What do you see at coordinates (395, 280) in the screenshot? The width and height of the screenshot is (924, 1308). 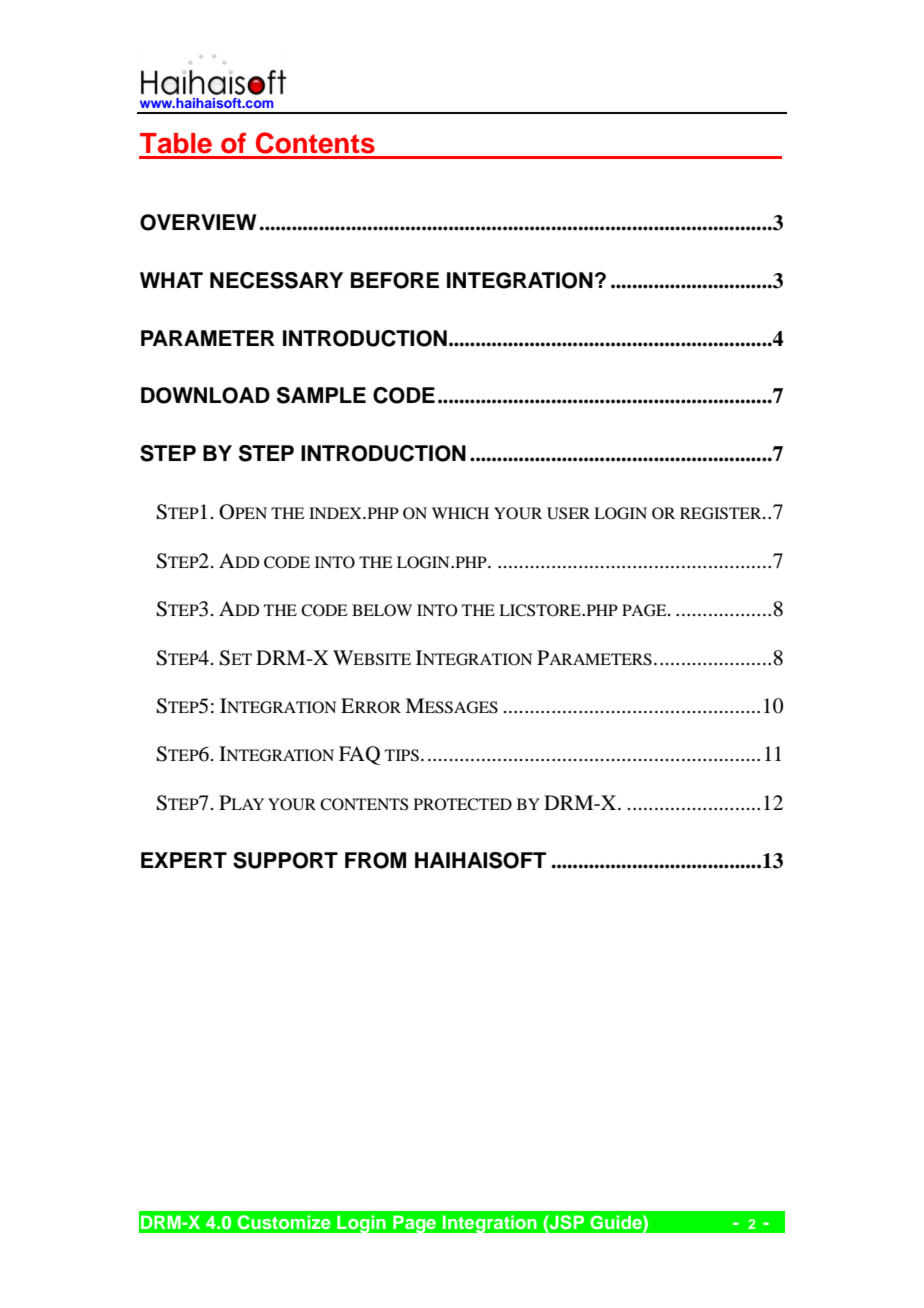 I see `BEFORE` at bounding box center [395, 280].
